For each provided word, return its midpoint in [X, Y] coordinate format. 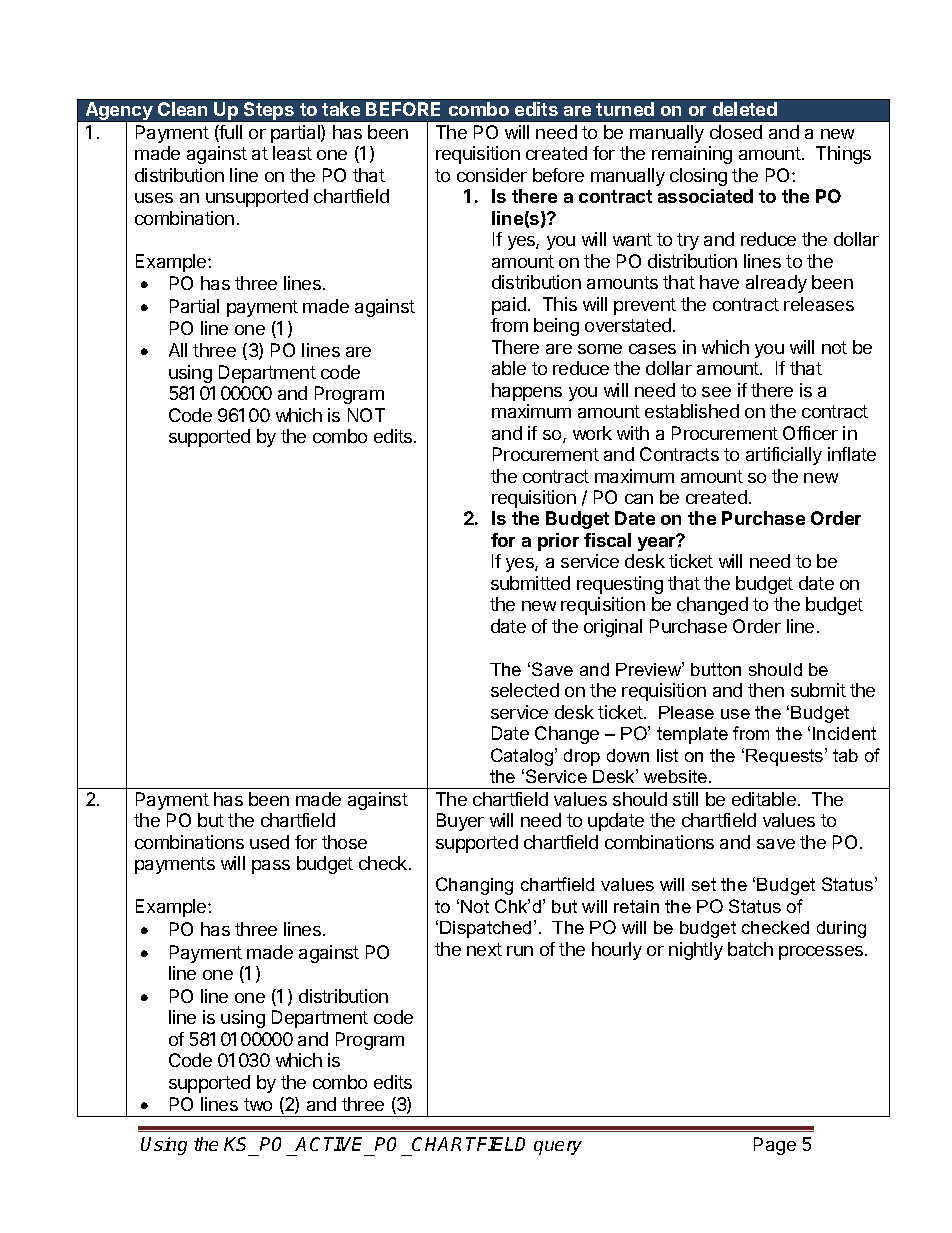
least [292, 153]
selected [525, 690]
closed [736, 132]
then [766, 690]
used [269, 842]
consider [492, 175]
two [258, 1104]
